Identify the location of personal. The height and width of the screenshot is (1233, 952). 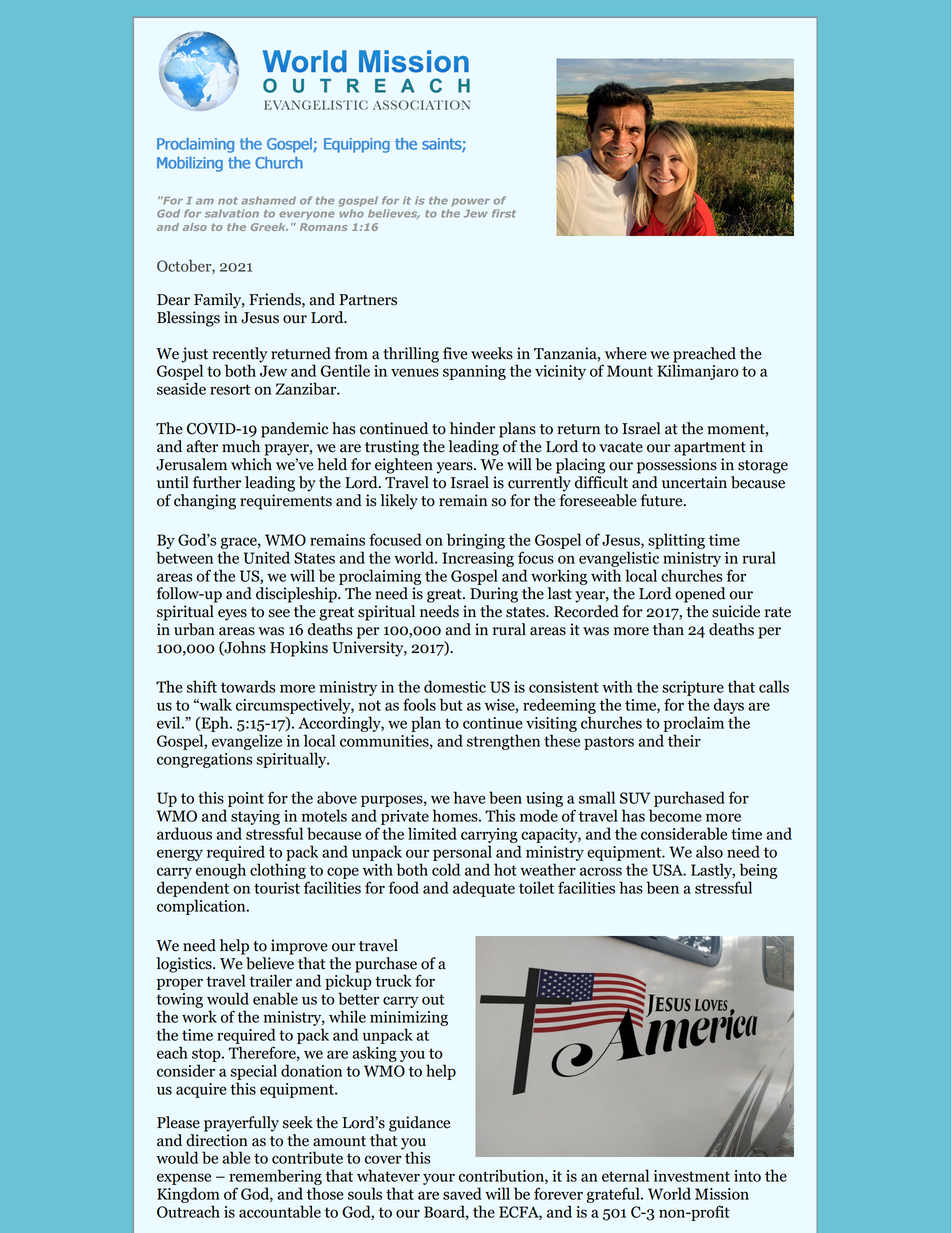
(462, 853).
